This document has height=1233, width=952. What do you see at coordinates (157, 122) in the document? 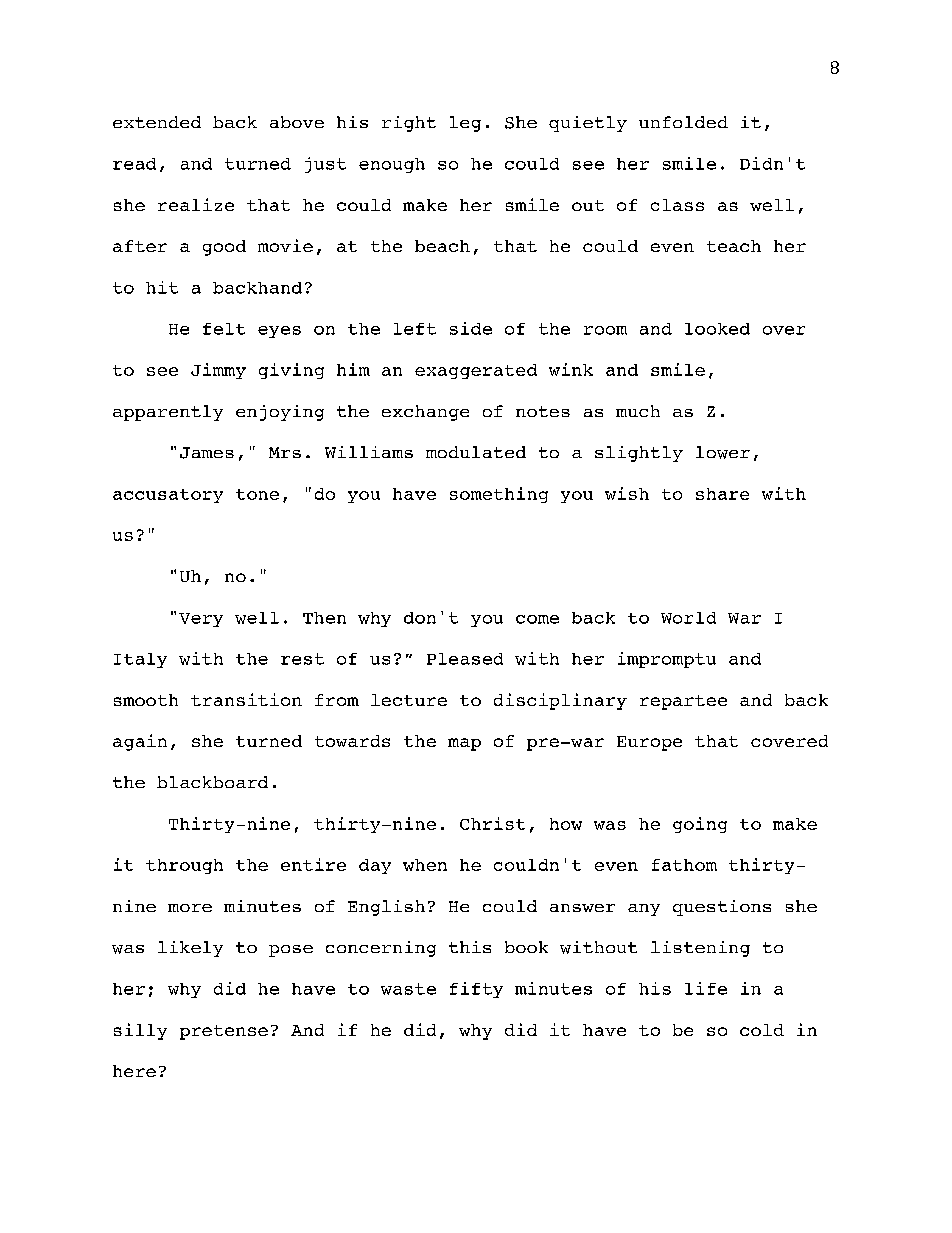
I see `extended` at bounding box center [157, 122].
